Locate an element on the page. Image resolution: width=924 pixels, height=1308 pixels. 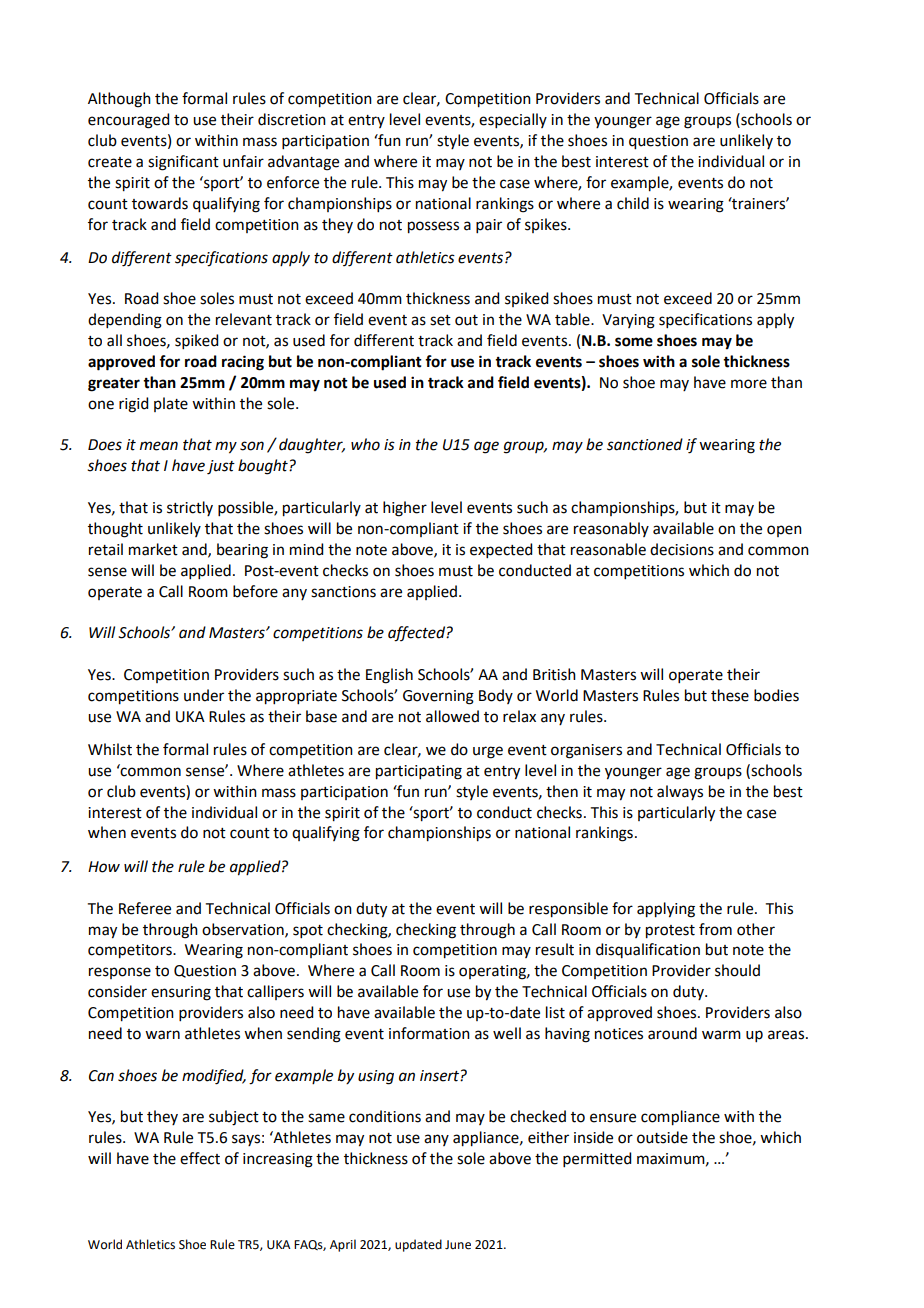
should is located at coordinates (737, 970).
